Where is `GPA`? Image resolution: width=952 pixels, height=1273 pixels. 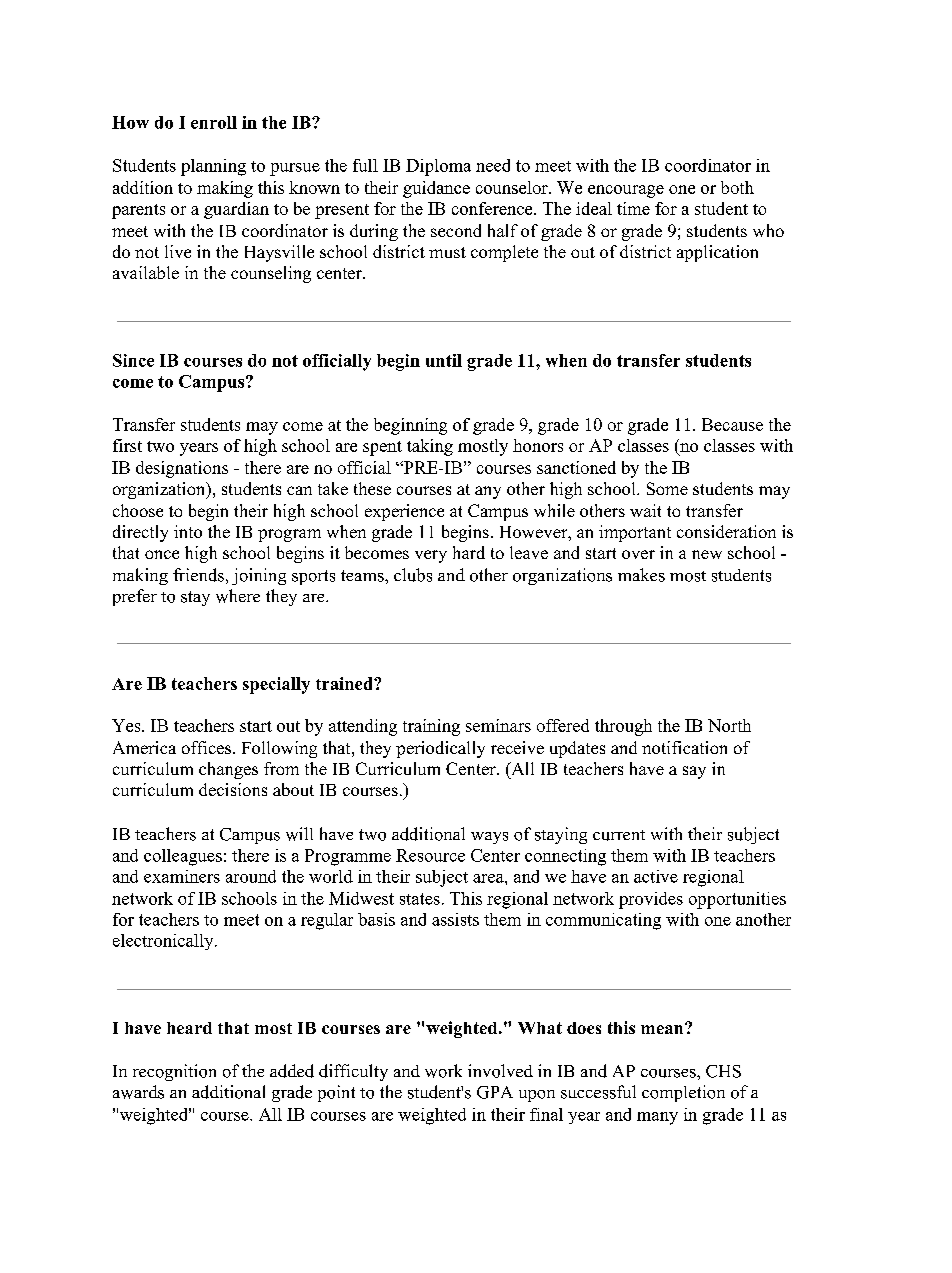 GPA is located at coordinates (495, 1092).
